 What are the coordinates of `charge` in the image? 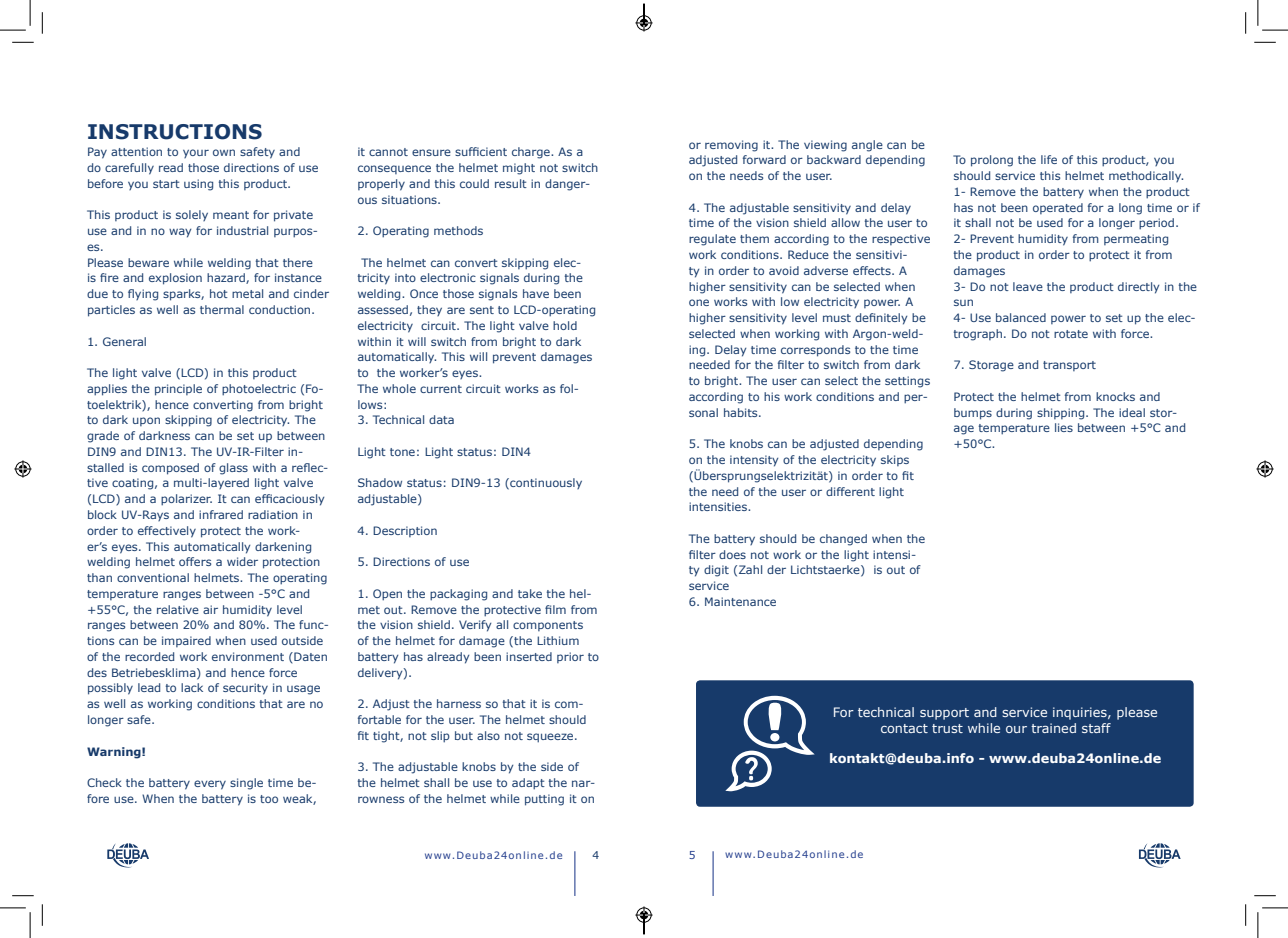 It's located at (532, 153).
